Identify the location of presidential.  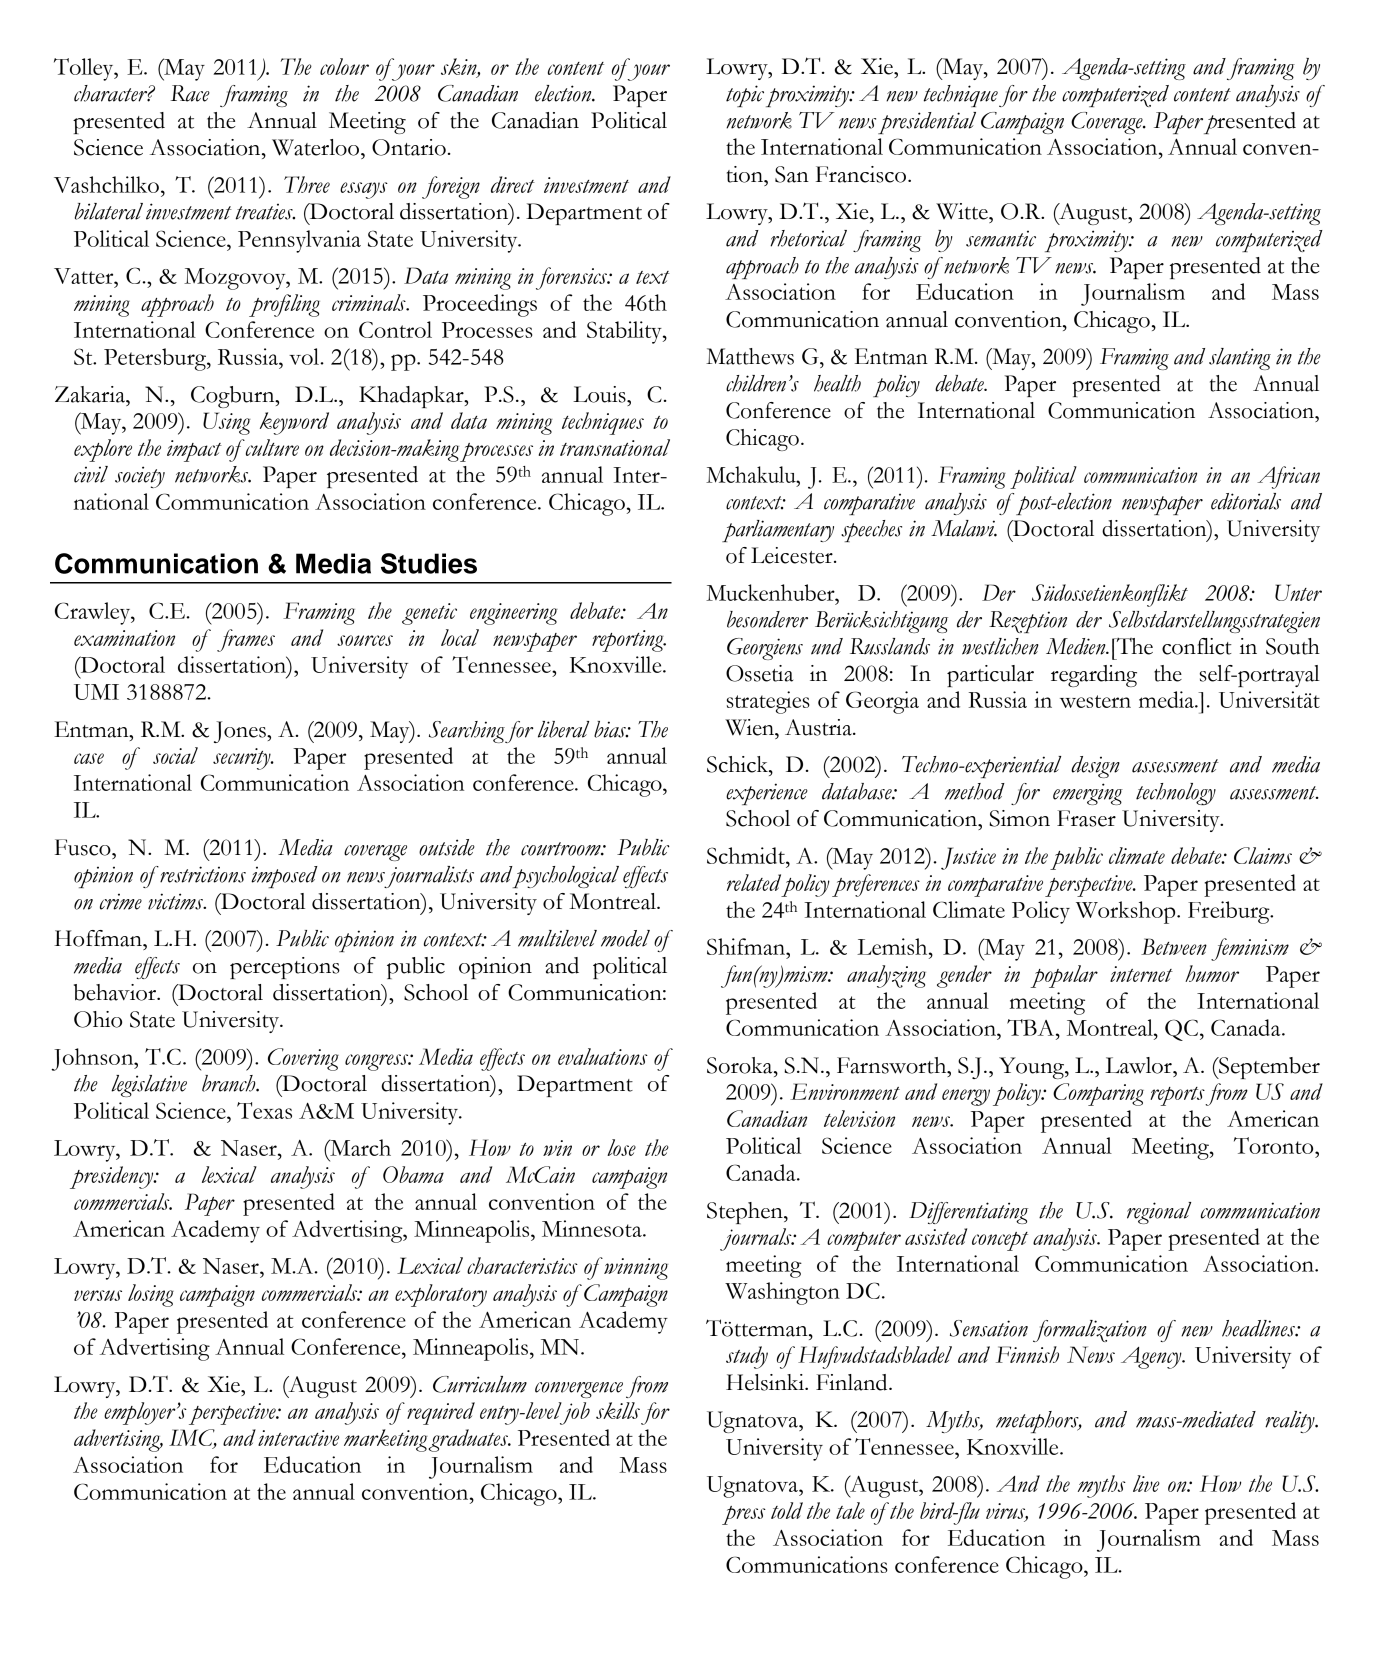
(927, 123).
